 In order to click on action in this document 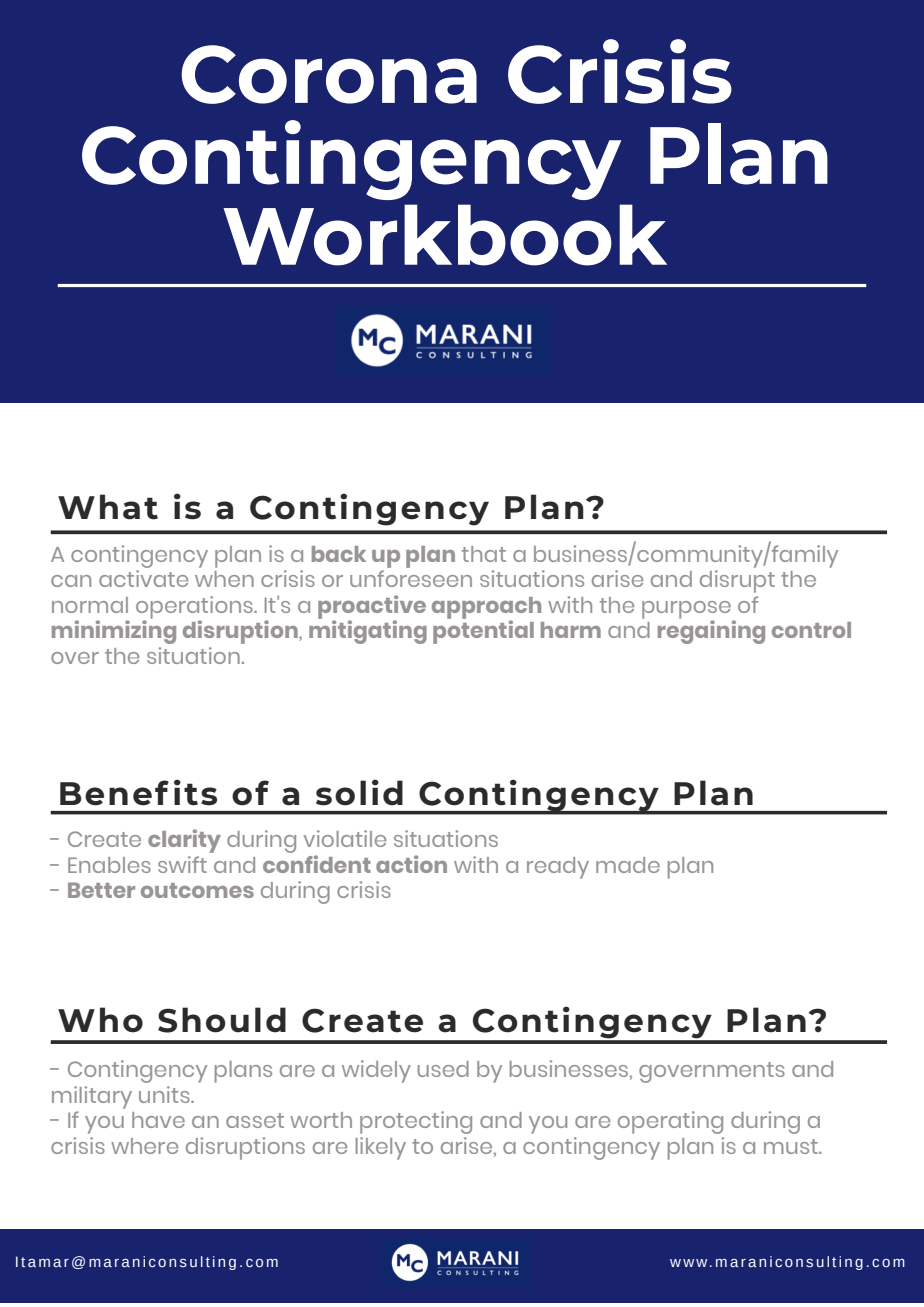, I will do `click(411, 864)`.
